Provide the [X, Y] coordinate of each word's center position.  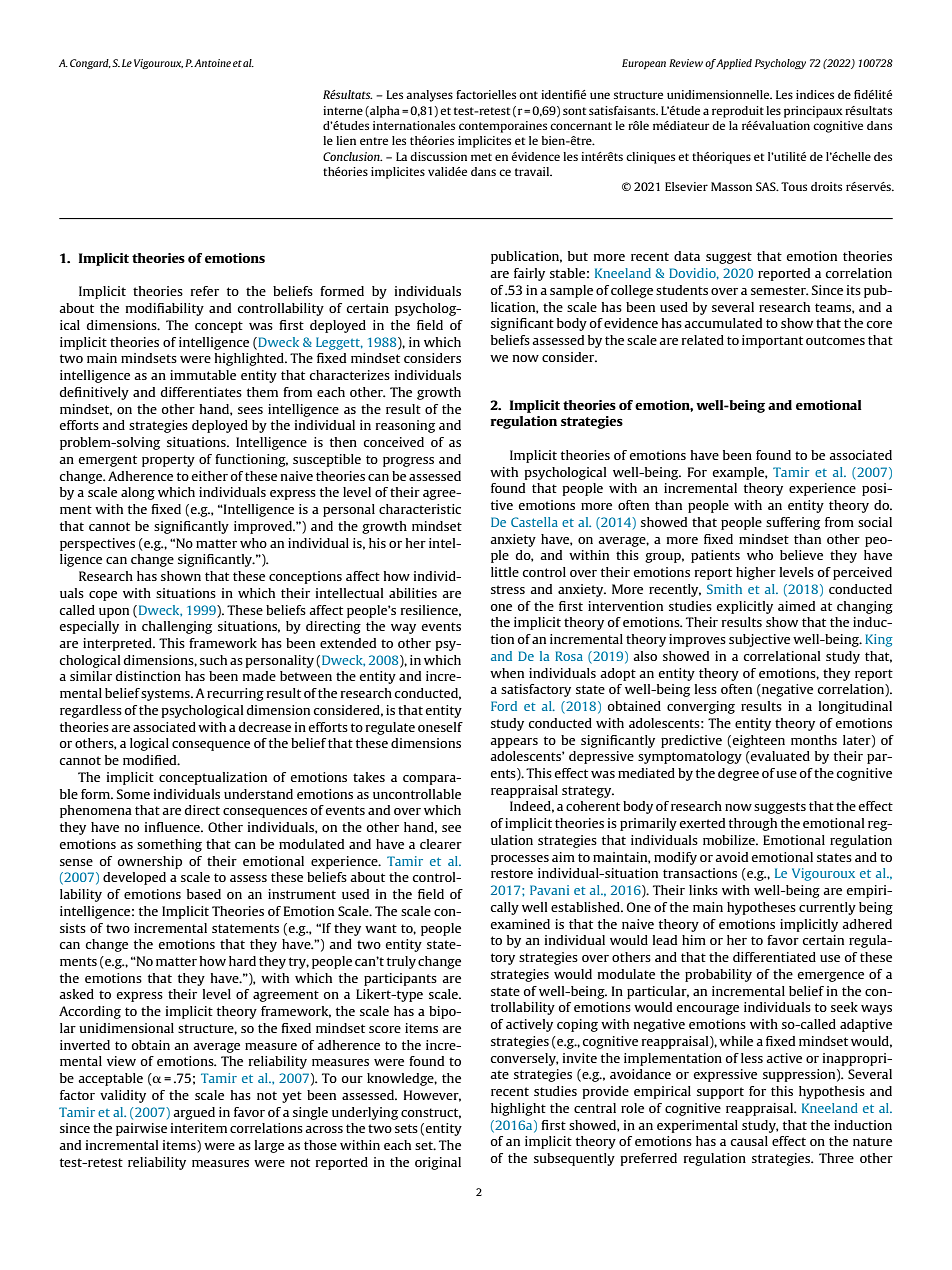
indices [815, 94]
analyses [429, 96]
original [438, 1163]
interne [343, 110]
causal [749, 1141]
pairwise [141, 1129]
